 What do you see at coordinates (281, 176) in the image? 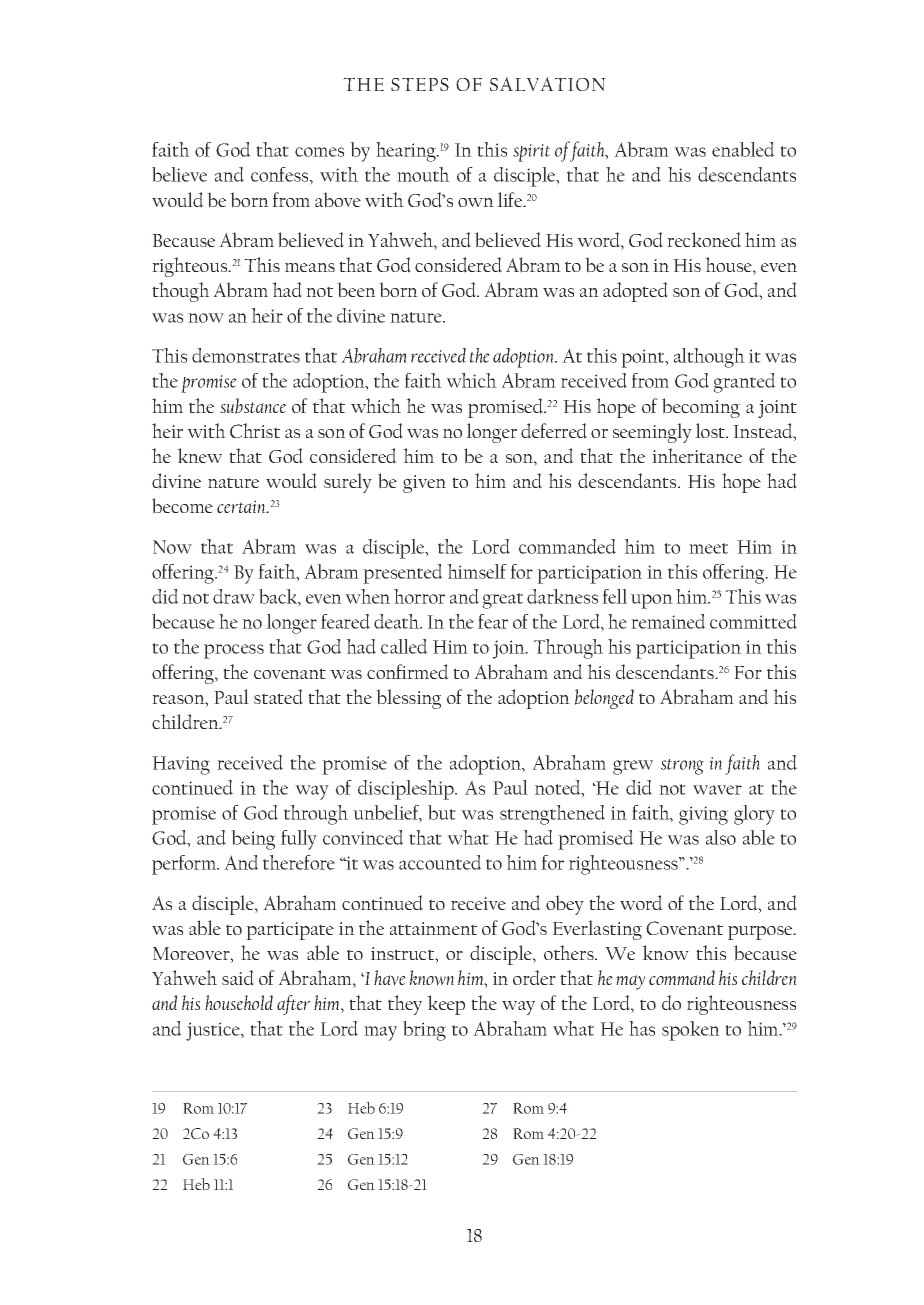
I see `confess` at bounding box center [281, 176].
